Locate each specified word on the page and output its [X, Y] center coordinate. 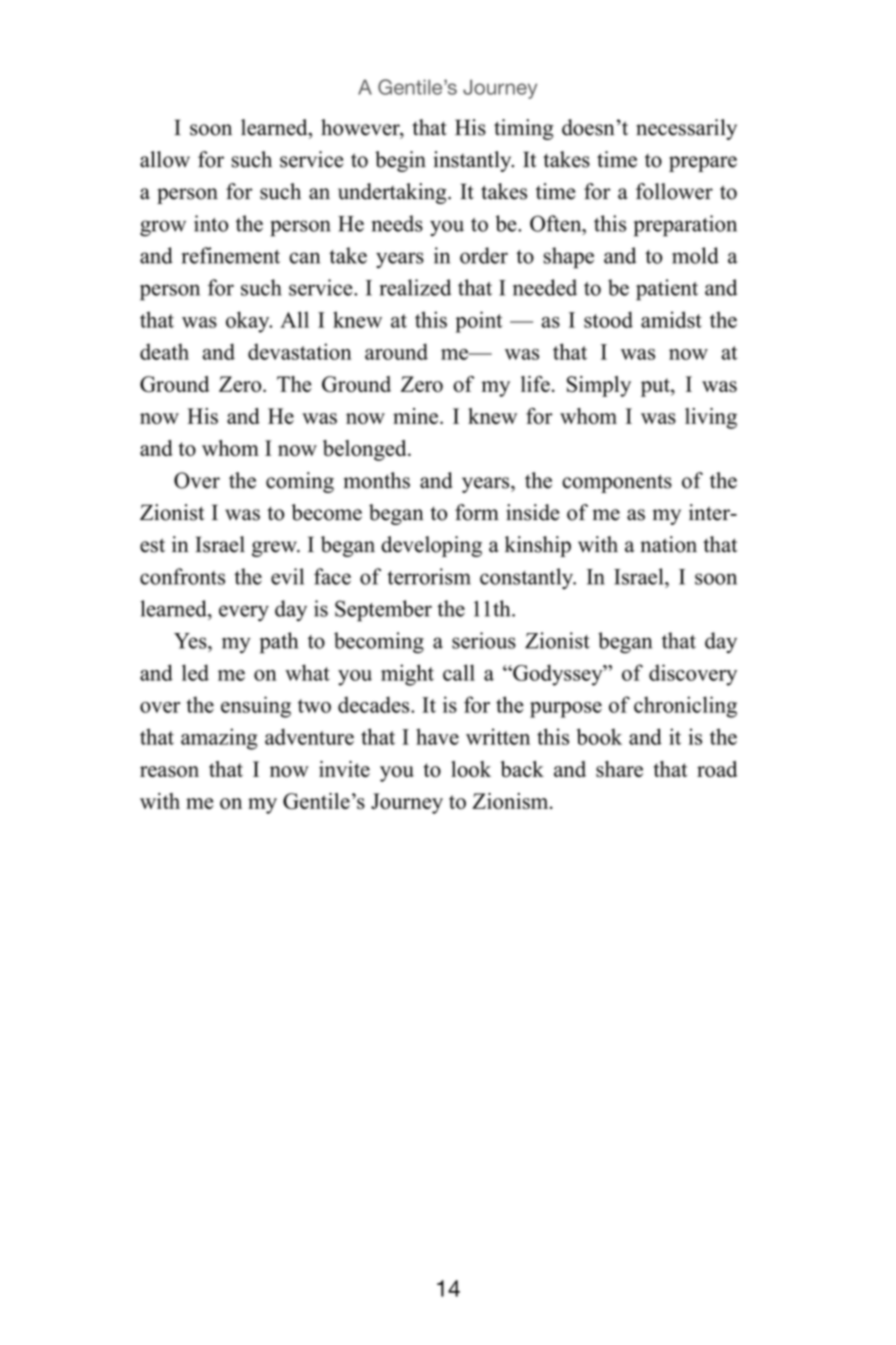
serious [484, 640]
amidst [671, 319]
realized [415, 287]
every [244, 613]
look [471, 769]
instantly [474, 161]
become [326, 512]
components [617, 483]
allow [165, 159]
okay [249, 322]
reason [169, 771]
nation [668, 544]
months [377, 480]
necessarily [686, 129]
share [619, 769]
